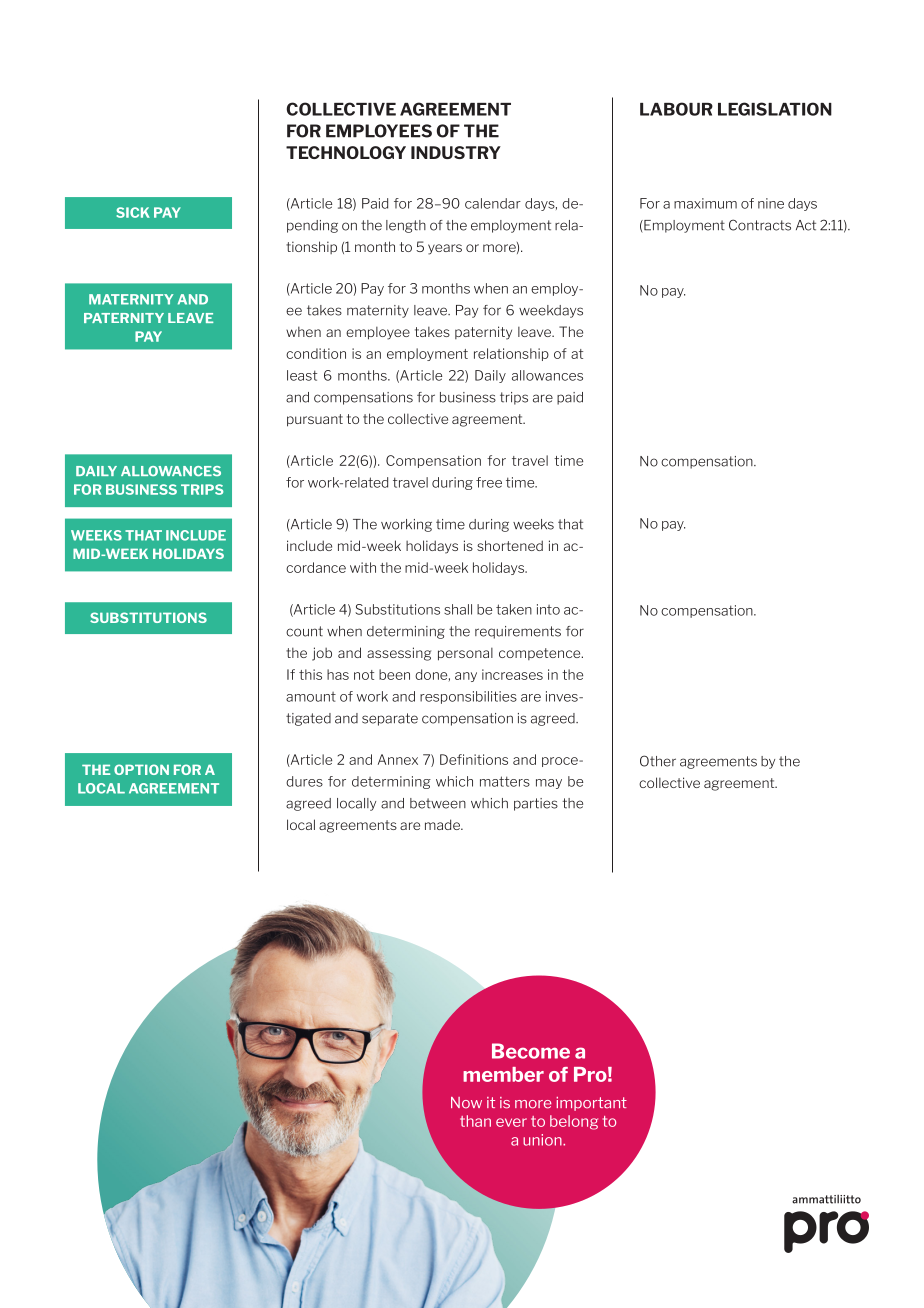 The width and height of the screenshot is (924, 1308). Describe the element at coordinates (443, 824) in the screenshot. I see `made` at that location.
